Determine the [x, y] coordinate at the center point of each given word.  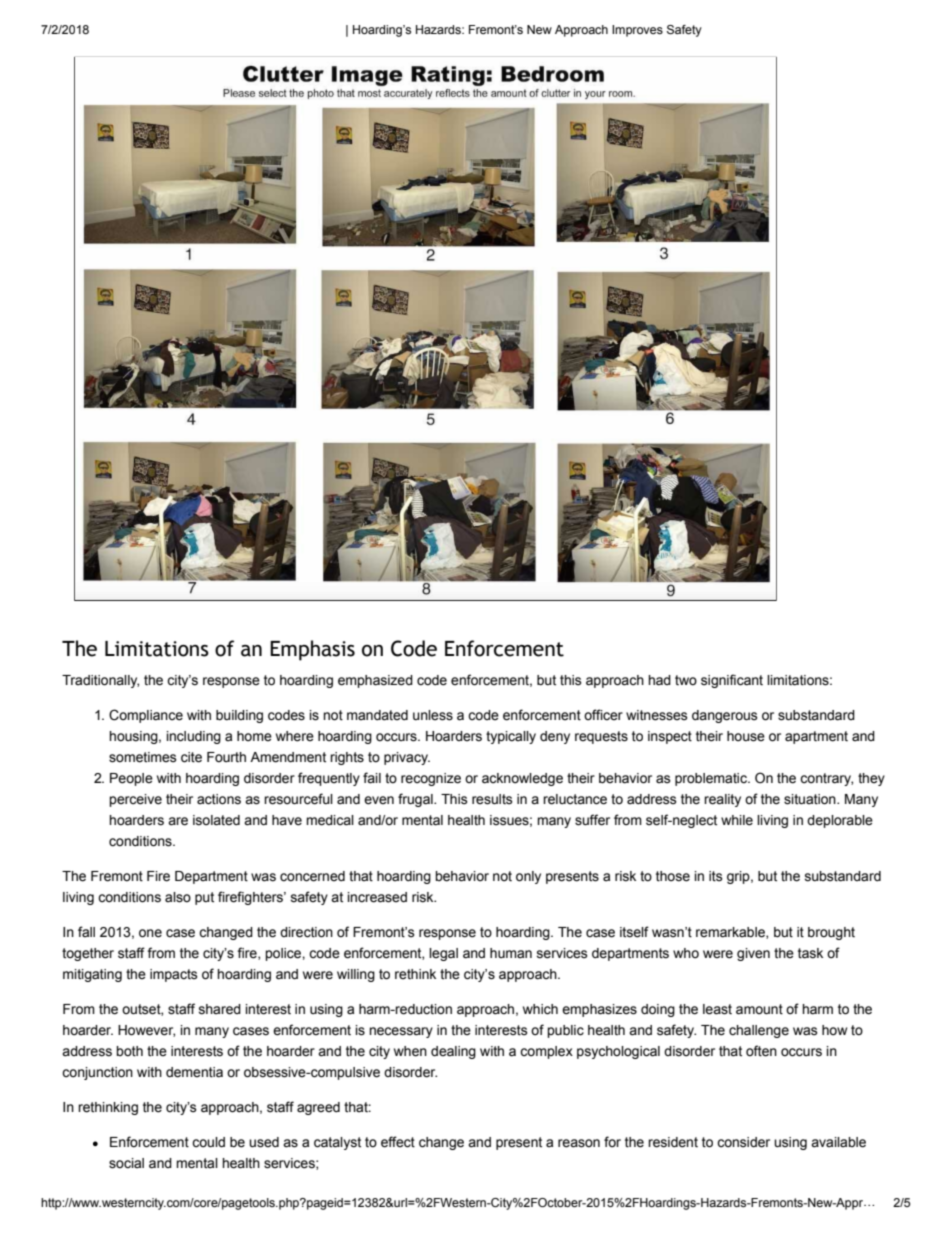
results [492, 799]
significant [732, 681]
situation [811, 799]
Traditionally [100, 681]
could [208, 1142]
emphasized [375, 681]
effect [398, 1142]
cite [191, 757]
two [686, 680]
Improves [637, 31]
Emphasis [312, 650]
